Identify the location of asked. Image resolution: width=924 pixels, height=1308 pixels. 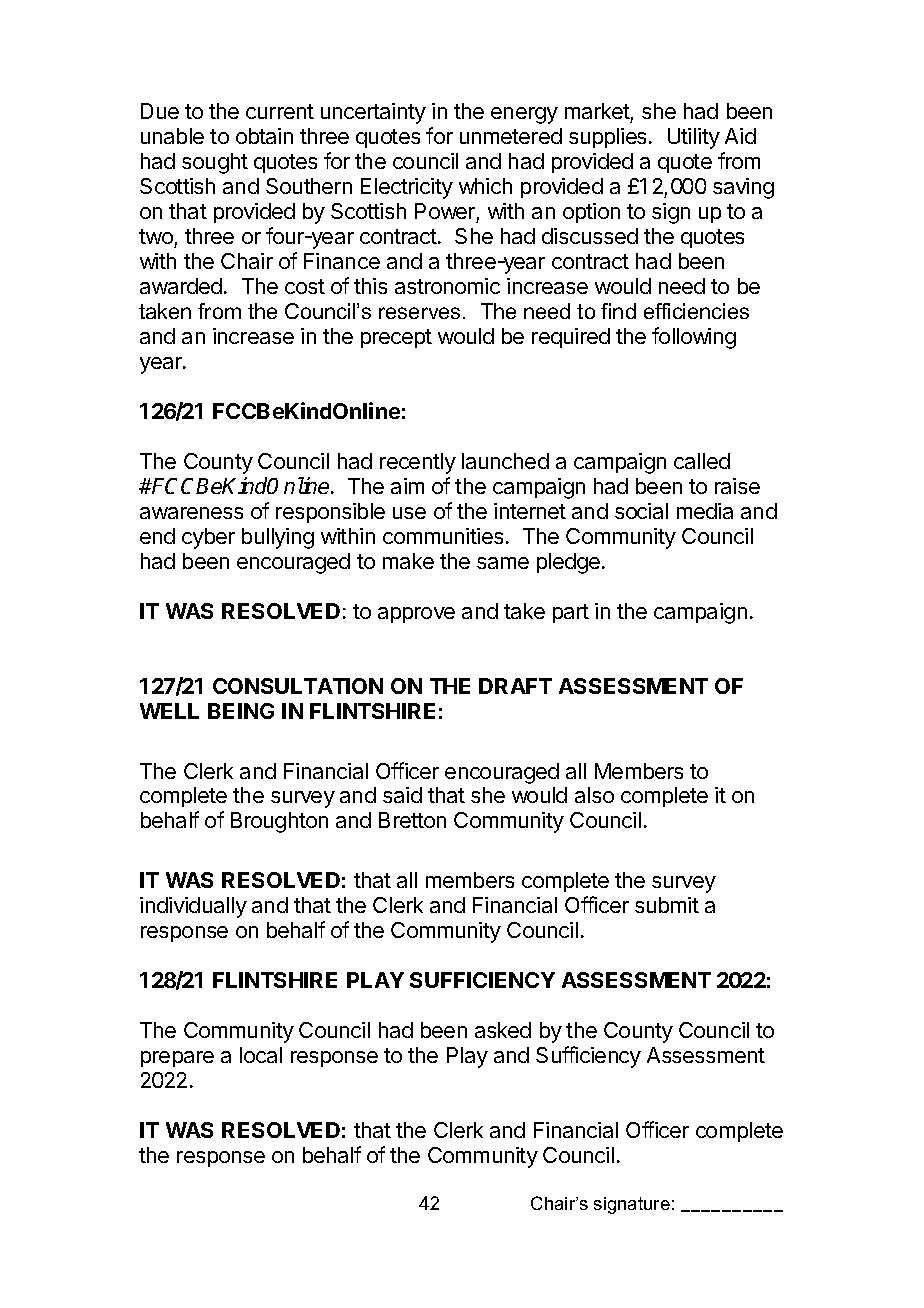
(503, 1030).
